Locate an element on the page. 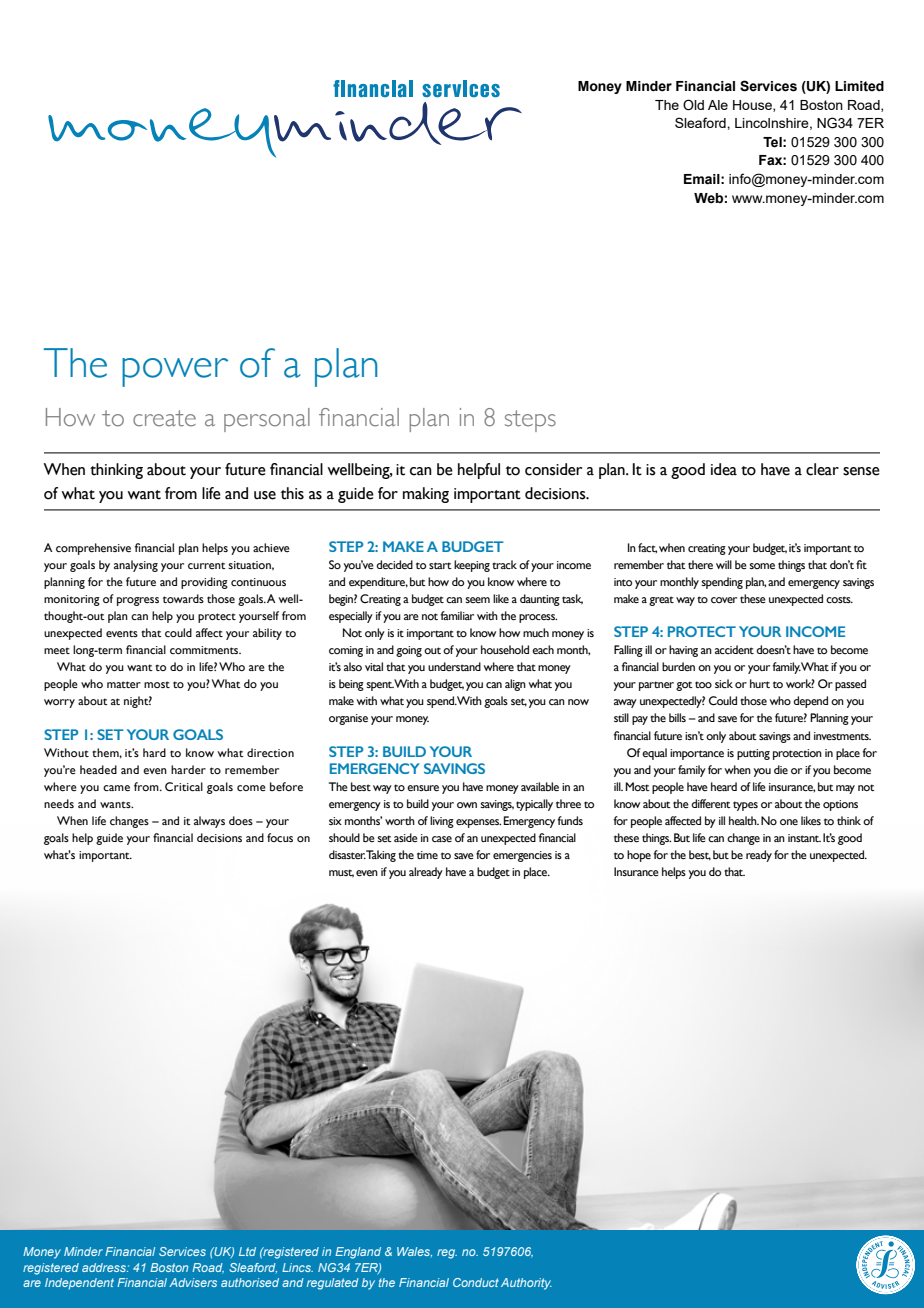 The height and width of the image is (1308, 924). Wales is located at coordinates (414, 1252).
